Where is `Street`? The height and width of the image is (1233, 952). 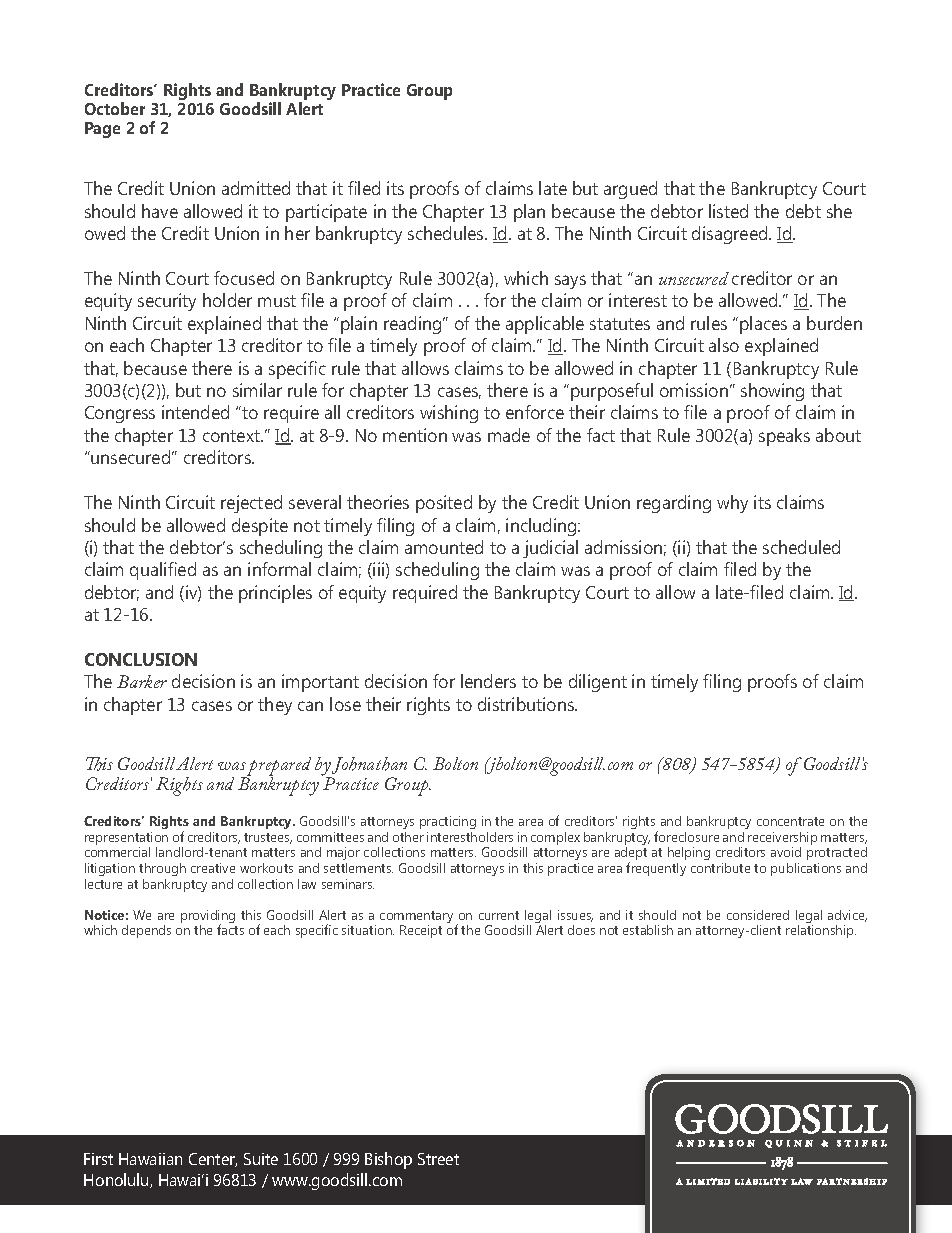
Street is located at coordinates (438, 1159).
